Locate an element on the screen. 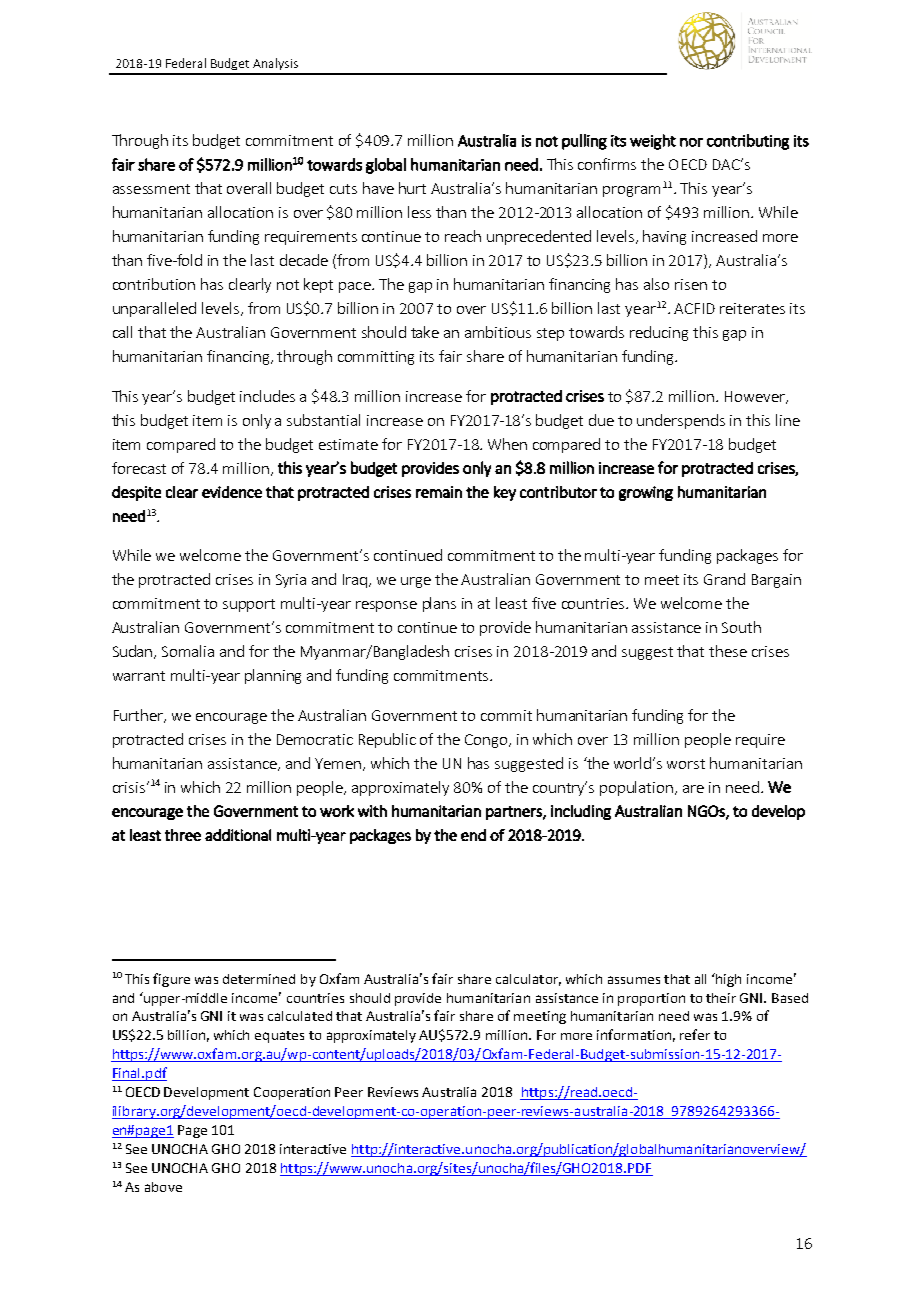 The width and height of the screenshot is (924, 1308). nor is located at coordinates (691, 142).
